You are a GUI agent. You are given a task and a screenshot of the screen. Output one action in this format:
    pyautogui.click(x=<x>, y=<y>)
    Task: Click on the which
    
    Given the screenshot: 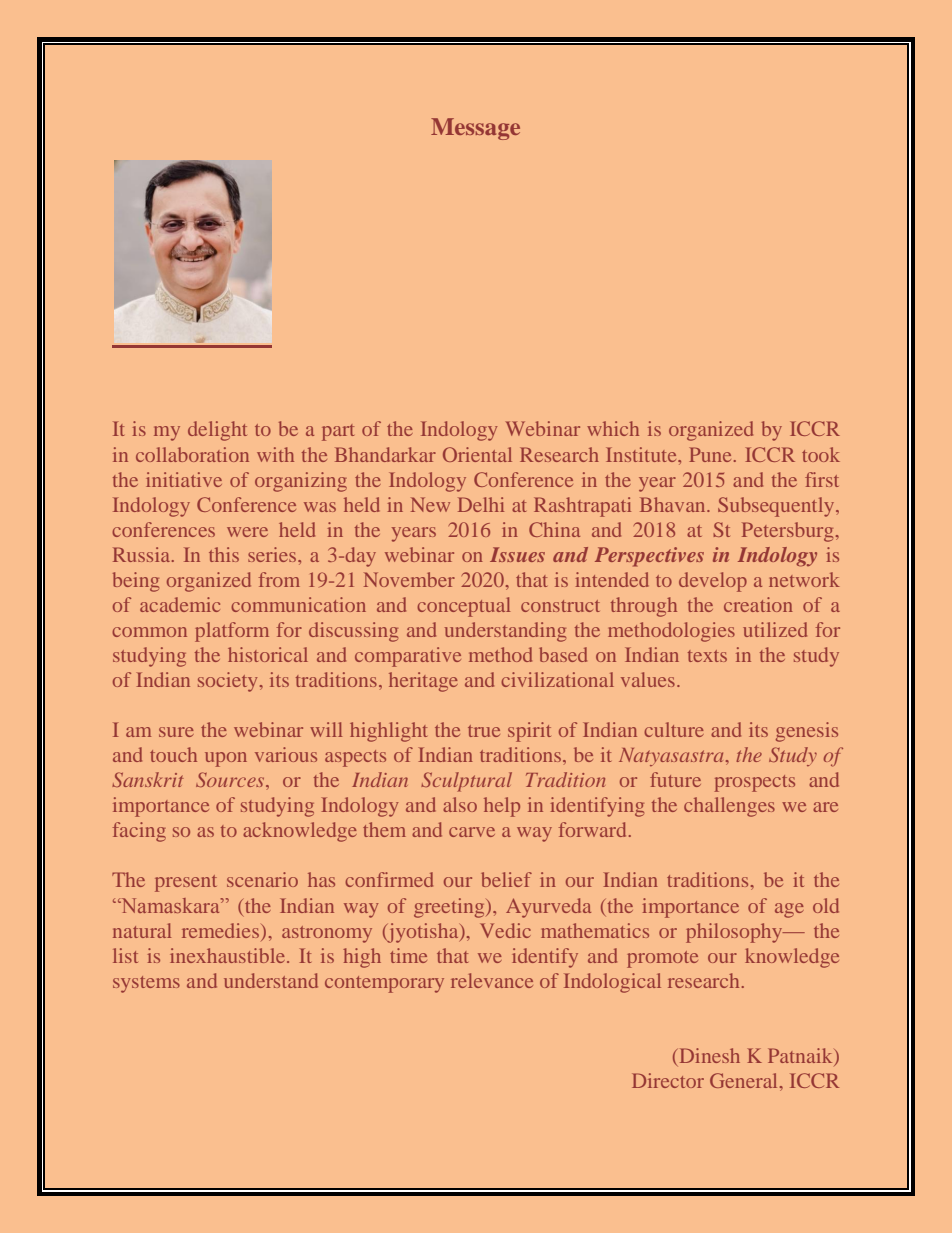 What is the action you would take?
    pyautogui.click(x=613, y=428)
